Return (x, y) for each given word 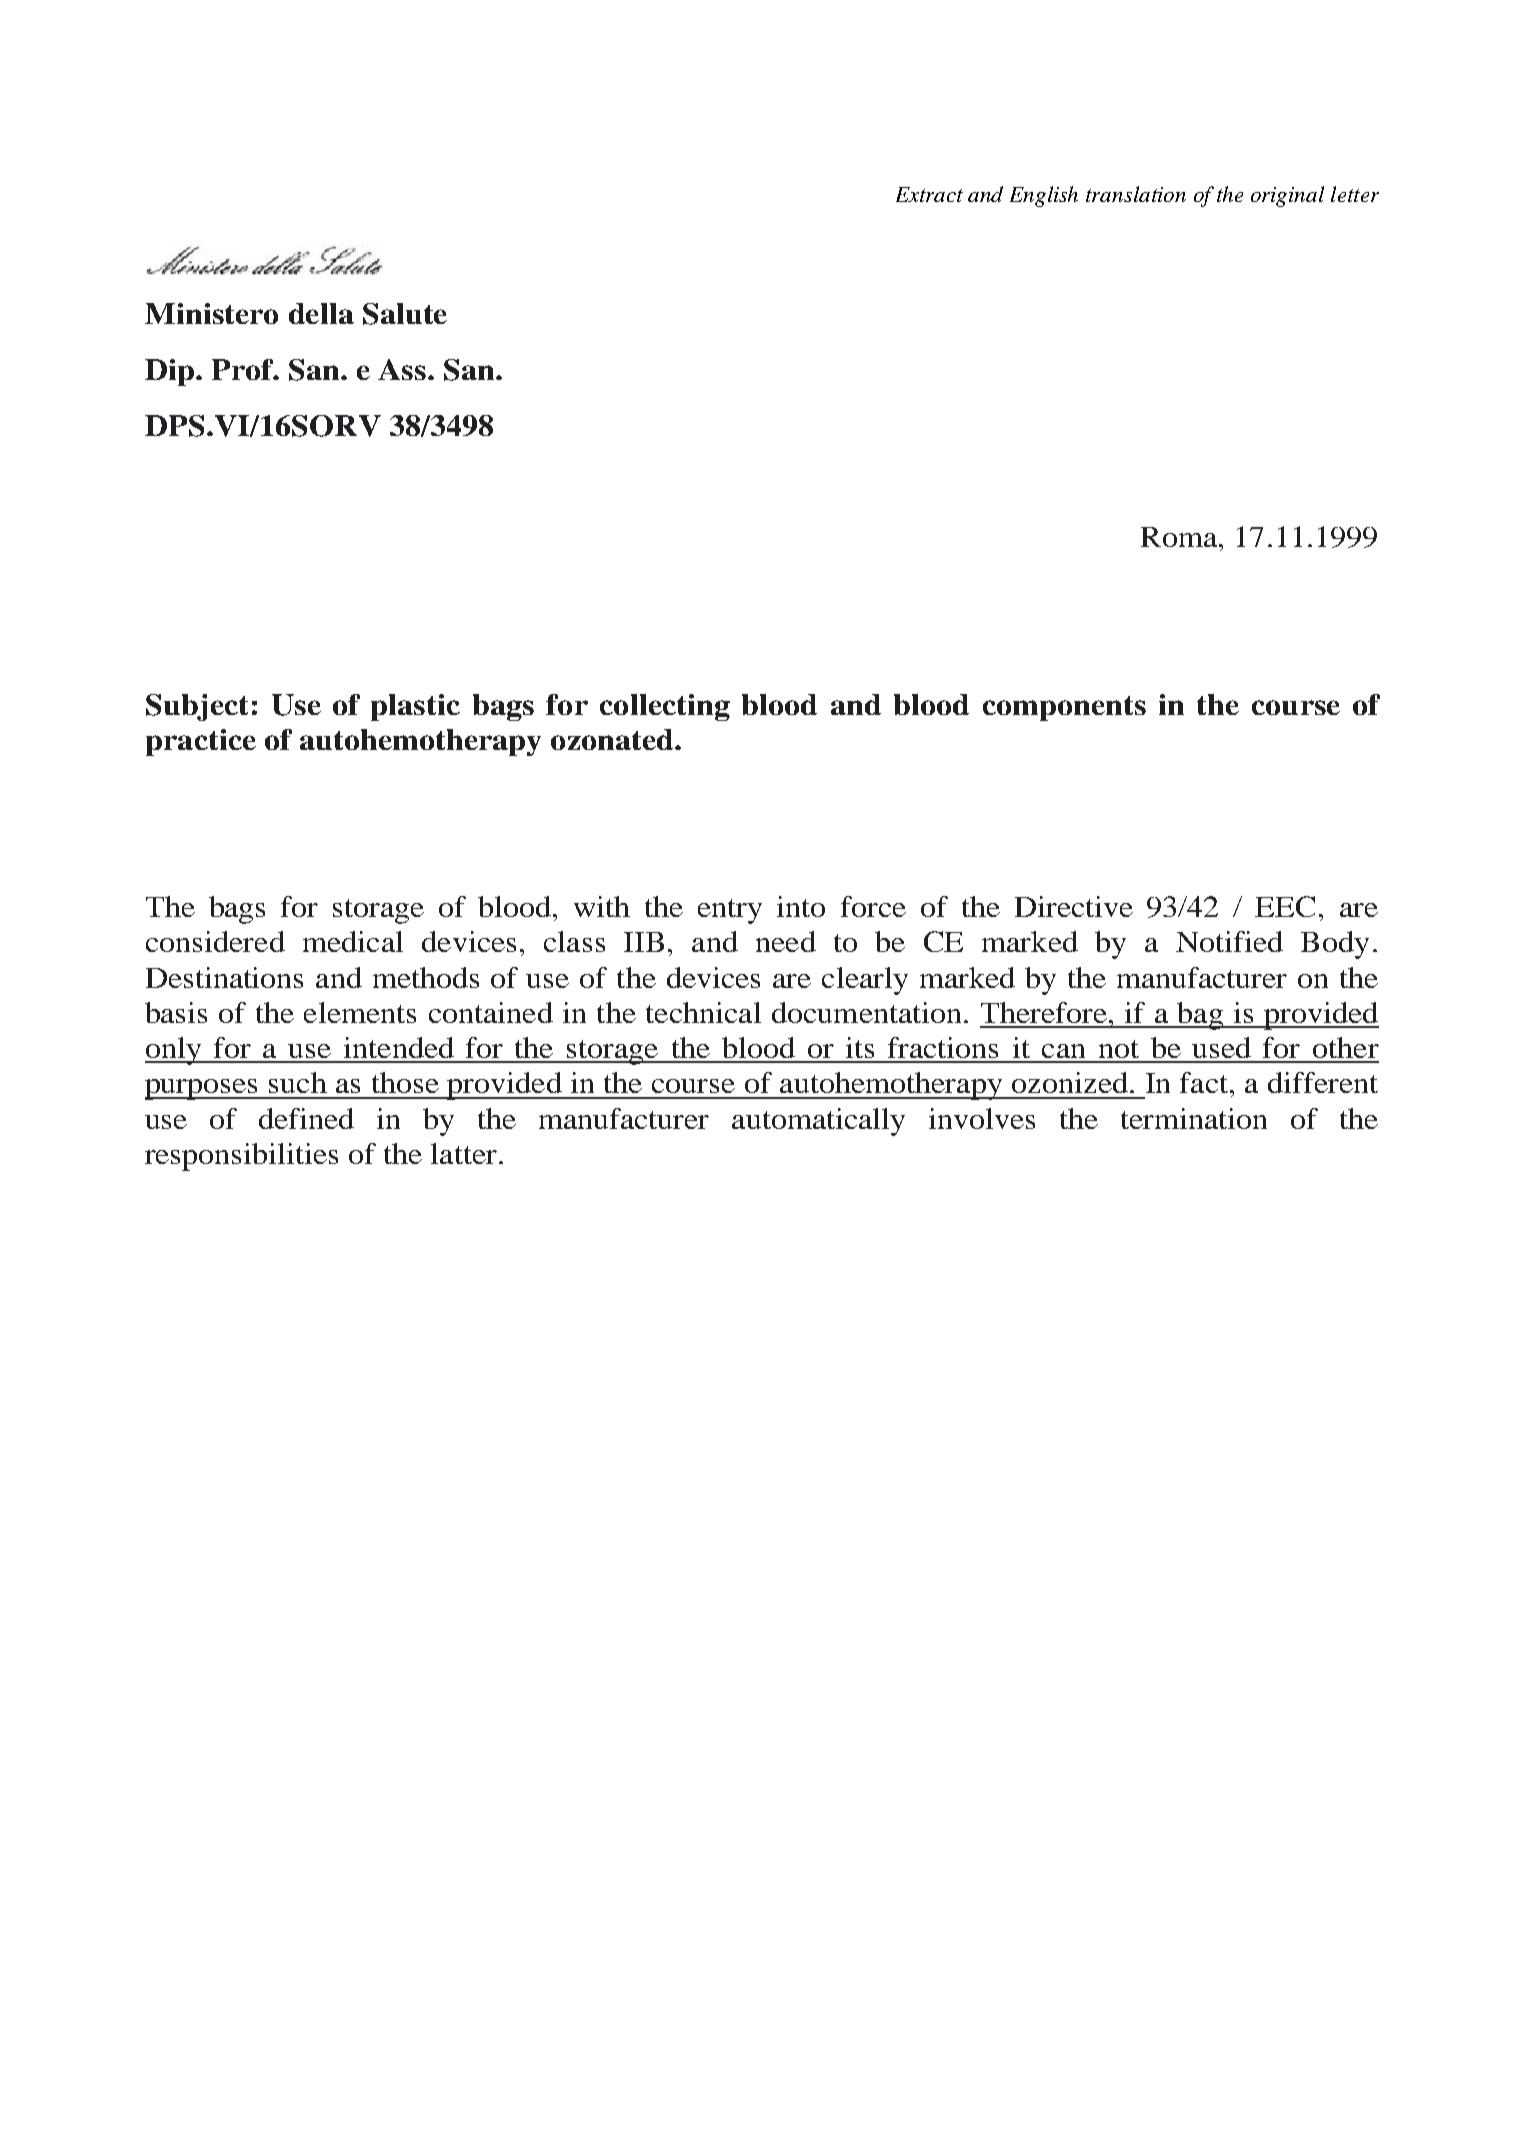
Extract (929, 194)
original (1287, 196)
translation (1136, 194)
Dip (171, 372)
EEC (1285, 906)
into (801, 906)
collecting (665, 707)
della (321, 313)
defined (306, 1118)
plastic (415, 707)
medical (353, 941)
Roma (1180, 537)
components (1064, 708)
